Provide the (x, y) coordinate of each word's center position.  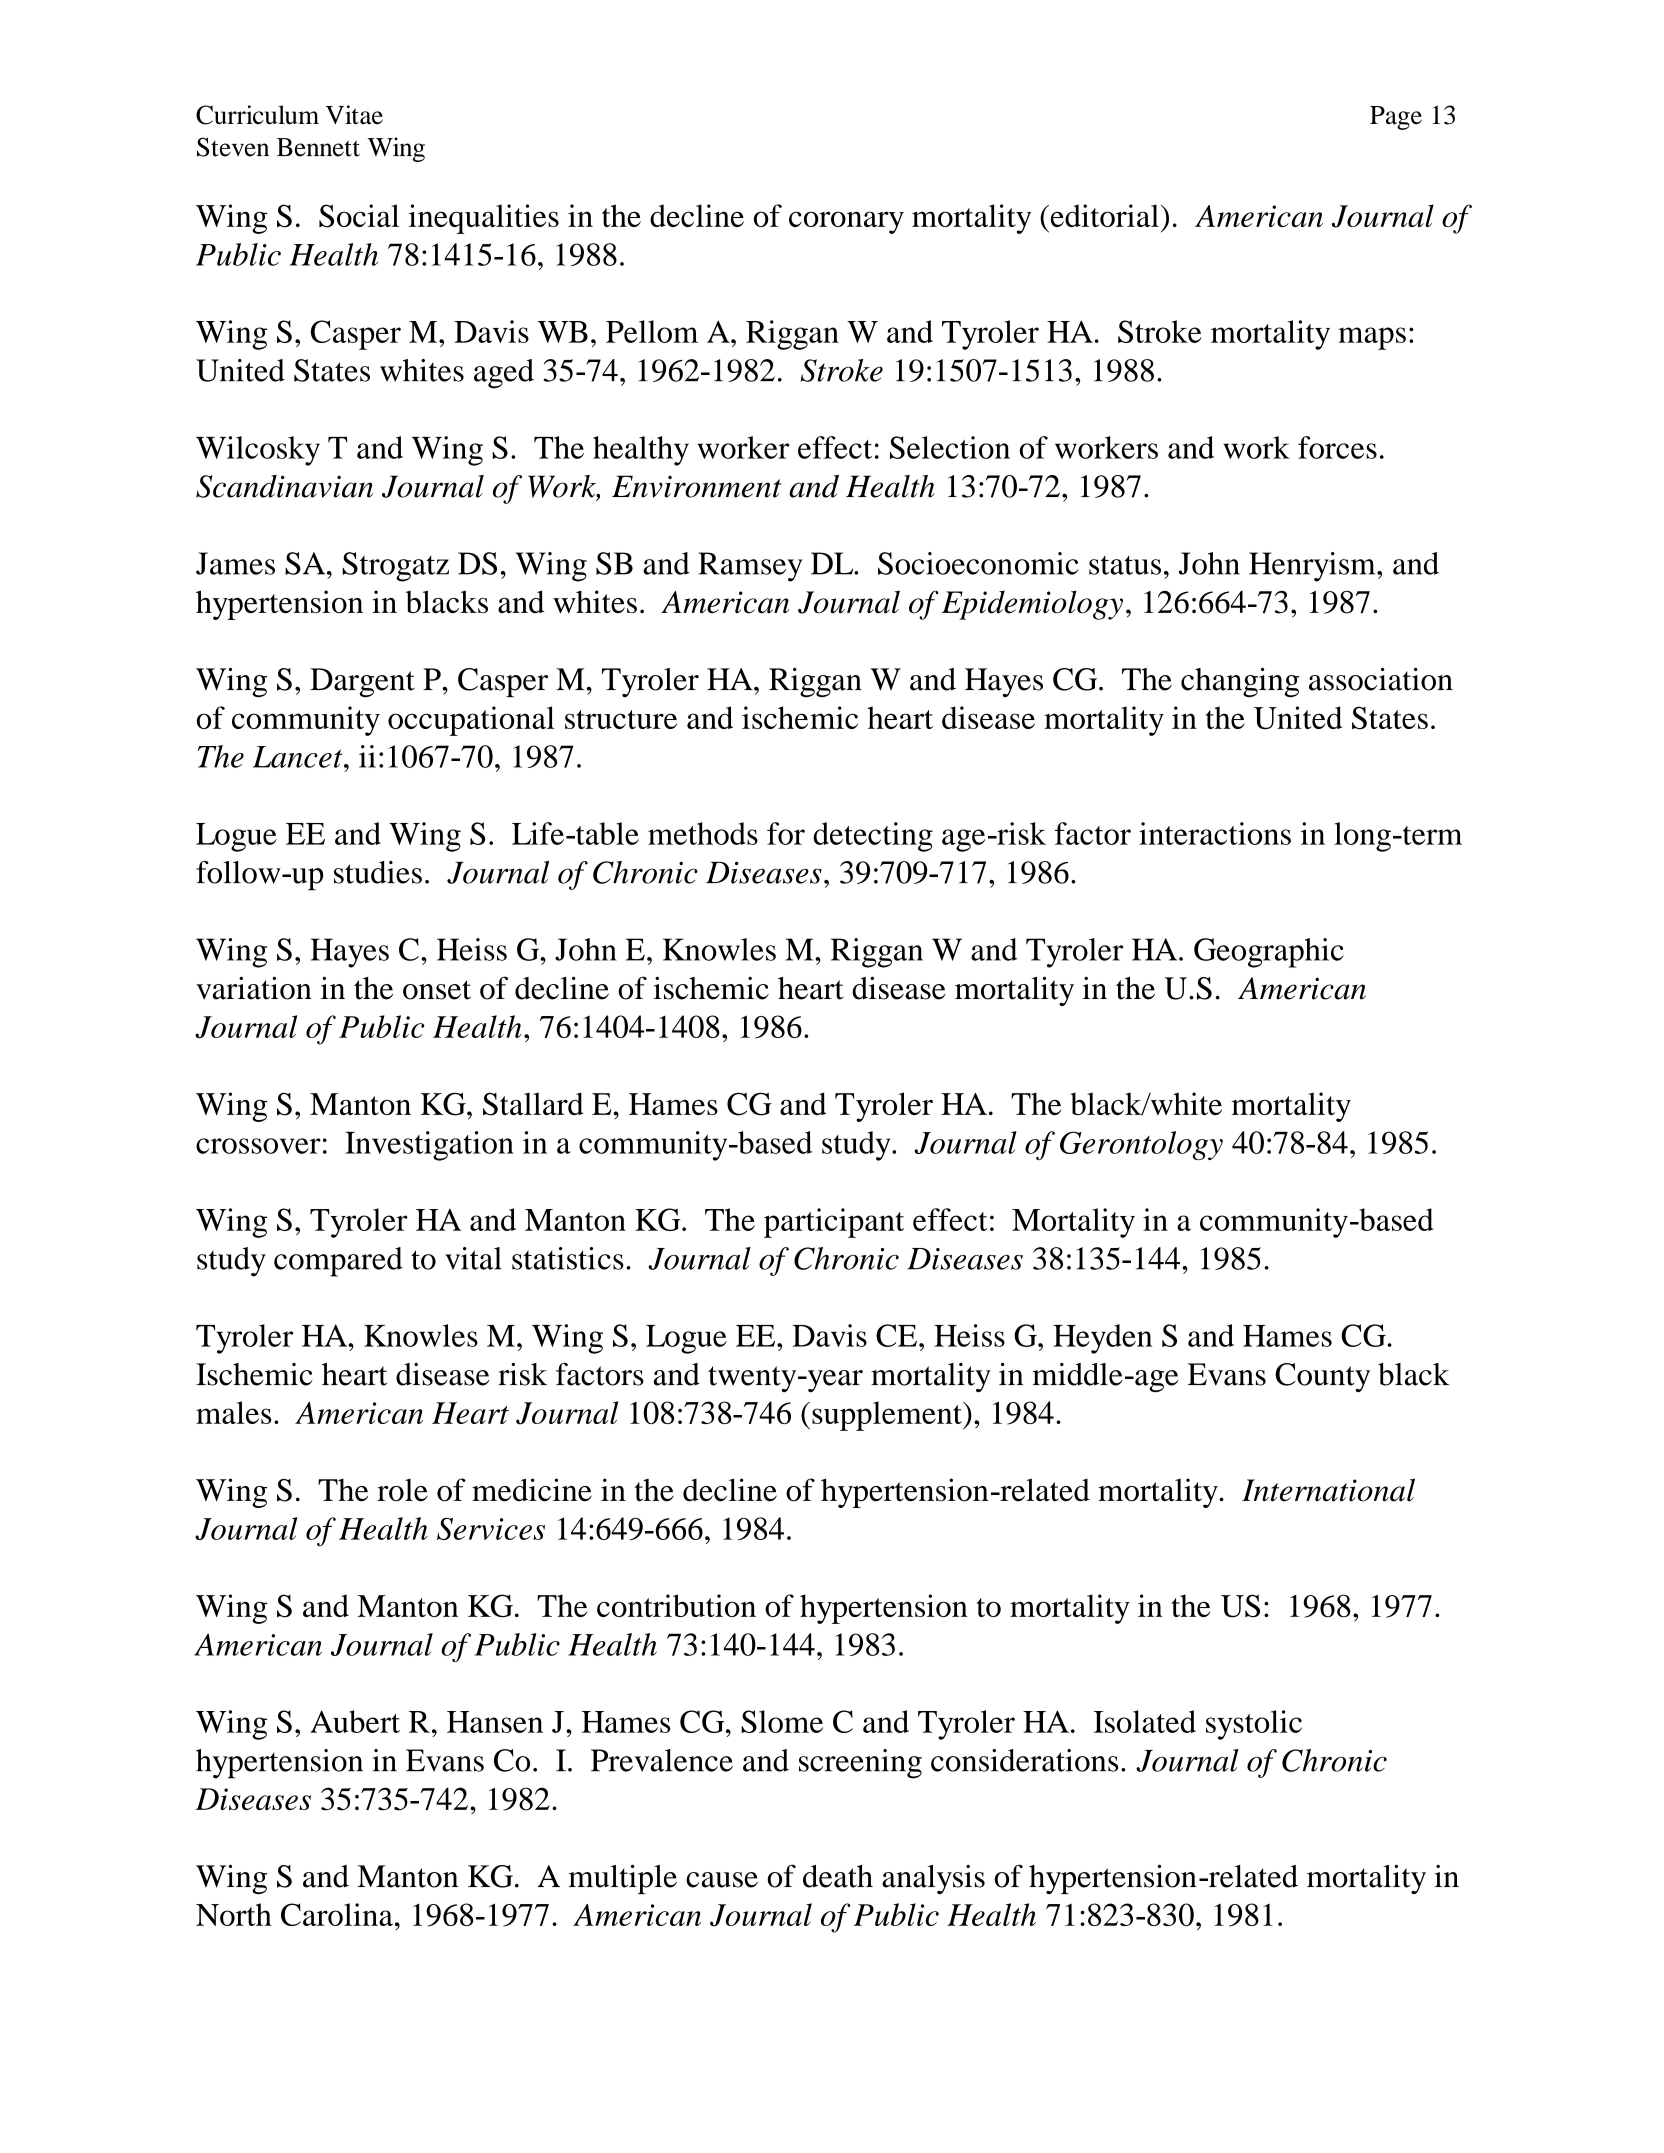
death (838, 1876)
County (1322, 1377)
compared (338, 1262)
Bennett (318, 147)
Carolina (337, 1914)
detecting (873, 837)
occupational (471, 721)
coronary (846, 222)
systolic (1254, 1725)
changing (1240, 682)
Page (1396, 118)
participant (834, 1223)
